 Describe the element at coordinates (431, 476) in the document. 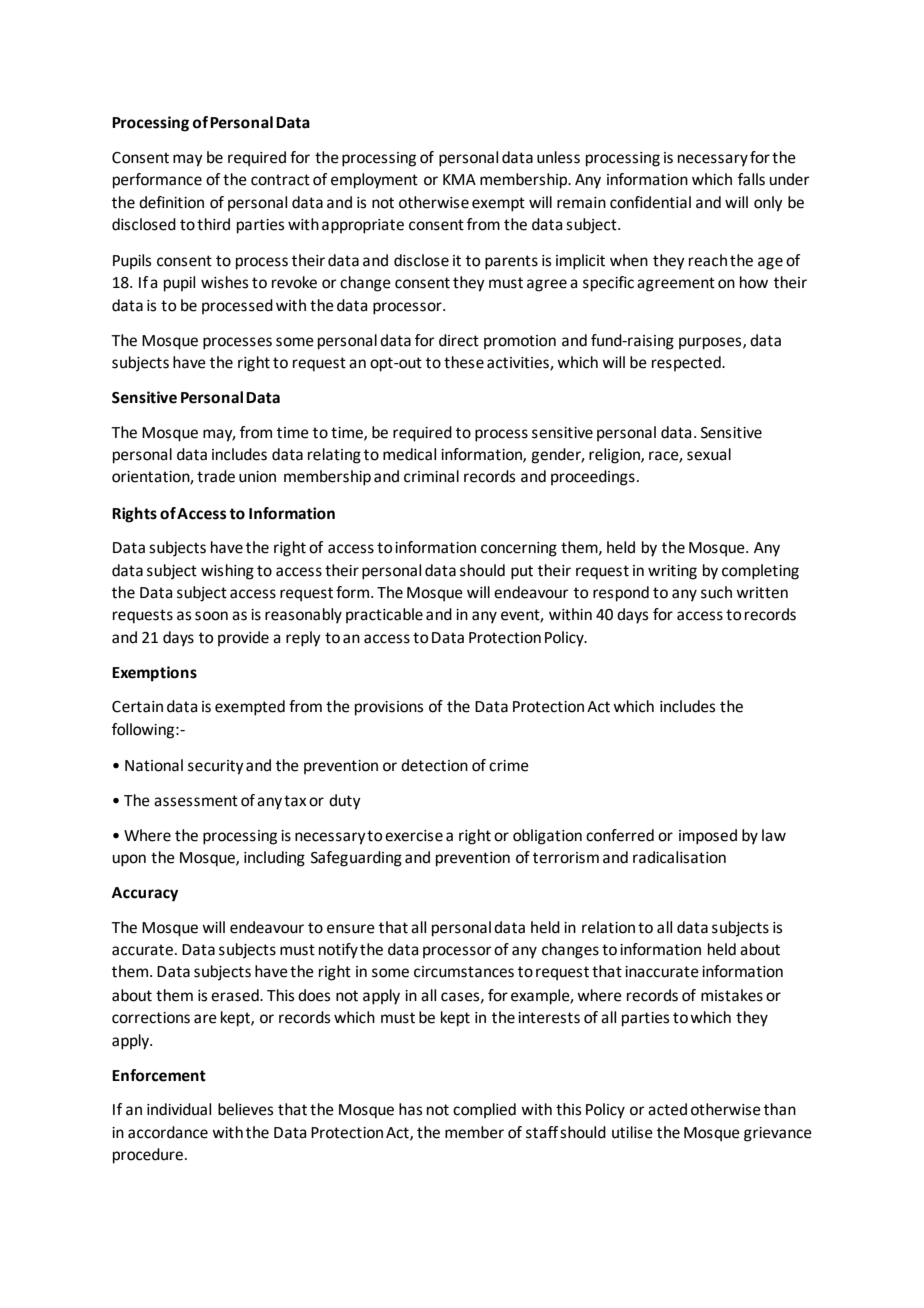

I see `criminal` at that location.
